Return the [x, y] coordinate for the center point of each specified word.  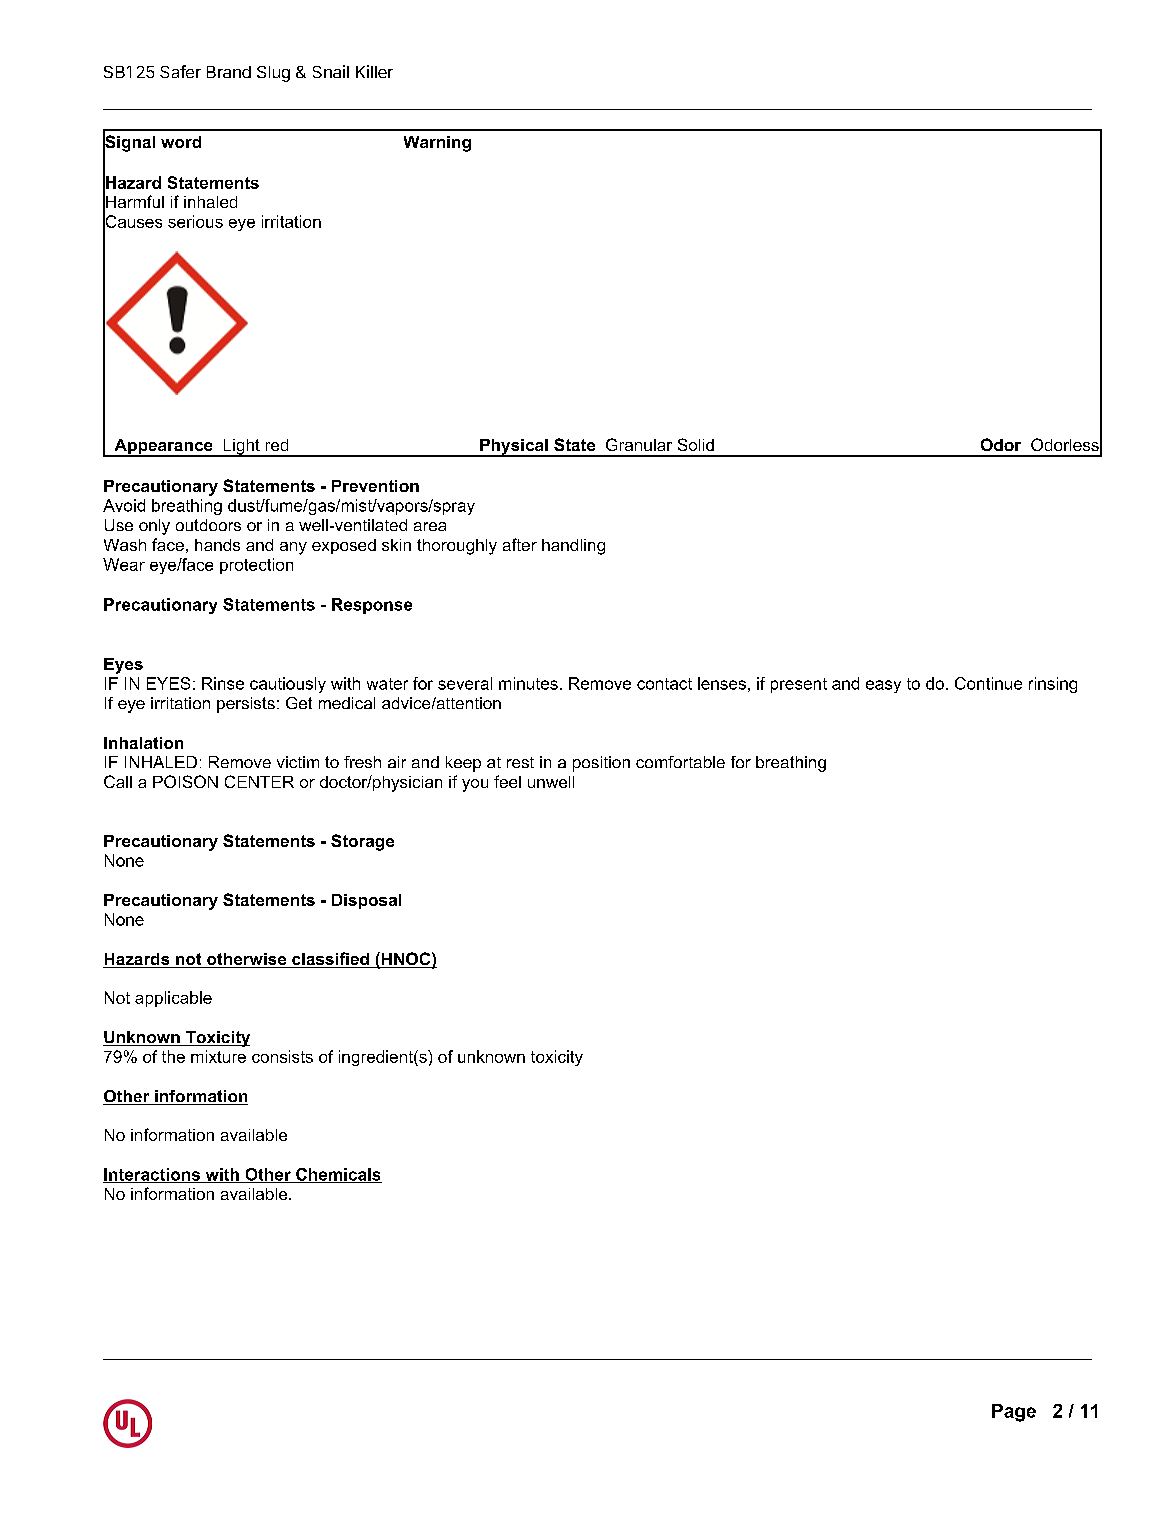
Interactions [152, 1175]
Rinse [223, 683]
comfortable [680, 762]
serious [195, 221]
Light [241, 448]
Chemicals [338, 1175]
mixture [218, 1056]
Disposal [366, 901]
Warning [437, 144]
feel [507, 781]
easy [883, 686]
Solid [696, 444]
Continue [988, 683]
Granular [639, 444]
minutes [528, 683]
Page [1014, 1413]
